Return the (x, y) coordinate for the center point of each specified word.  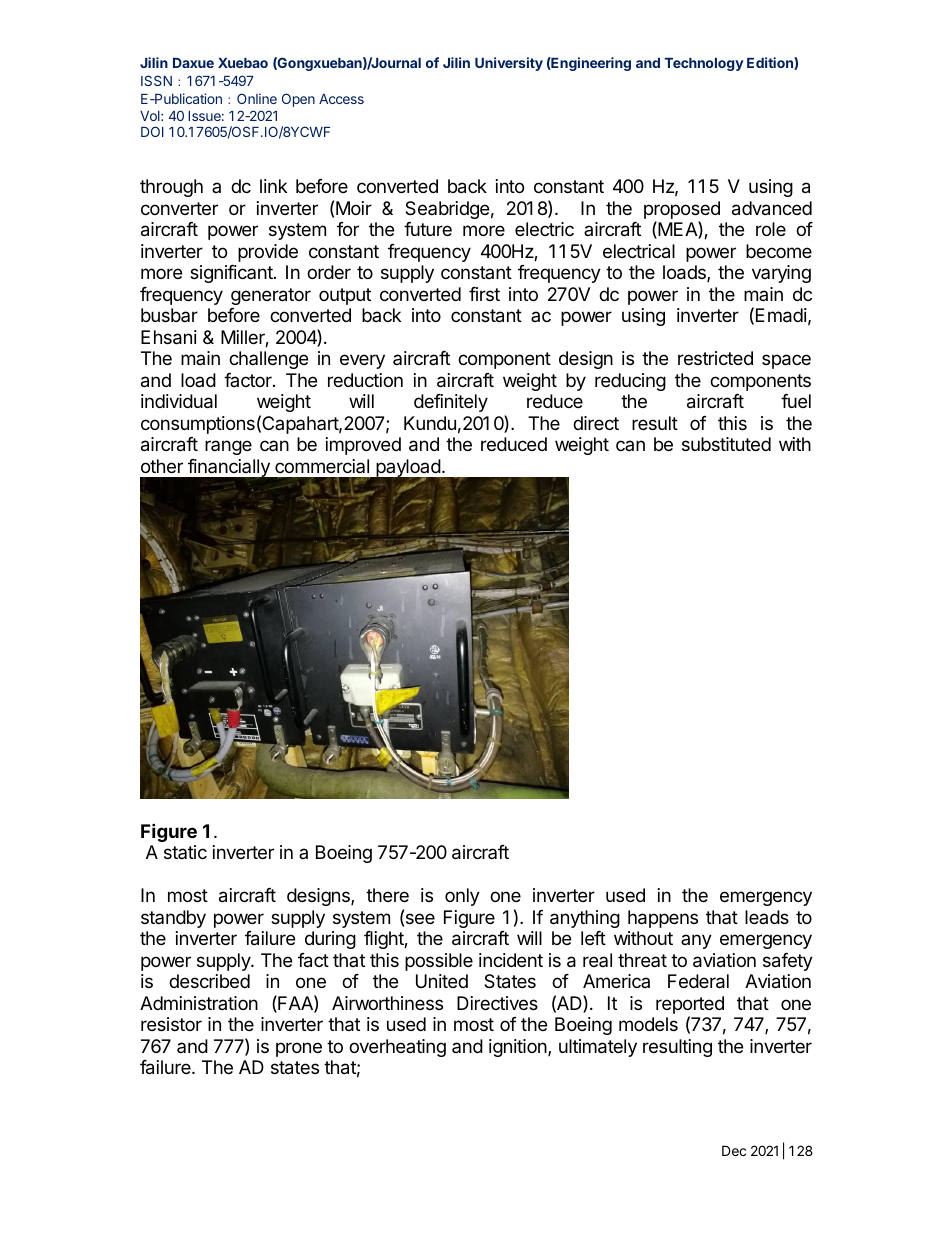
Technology (703, 64)
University (509, 64)
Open (298, 100)
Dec (734, 1150)
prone (299, 1049)
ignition (519, 1048)
